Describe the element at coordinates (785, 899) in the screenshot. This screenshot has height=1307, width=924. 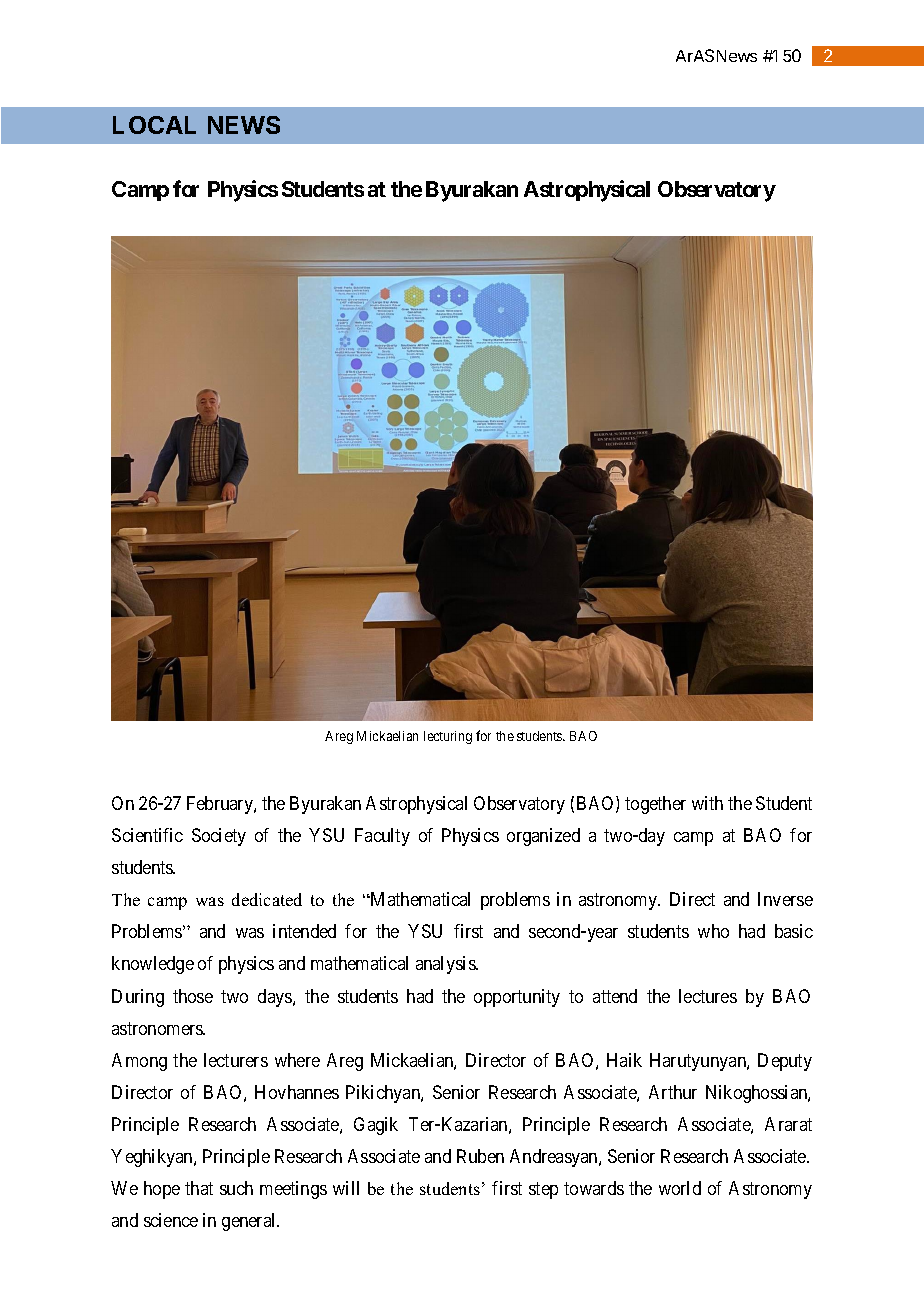
I see `Inverse` at that location.
